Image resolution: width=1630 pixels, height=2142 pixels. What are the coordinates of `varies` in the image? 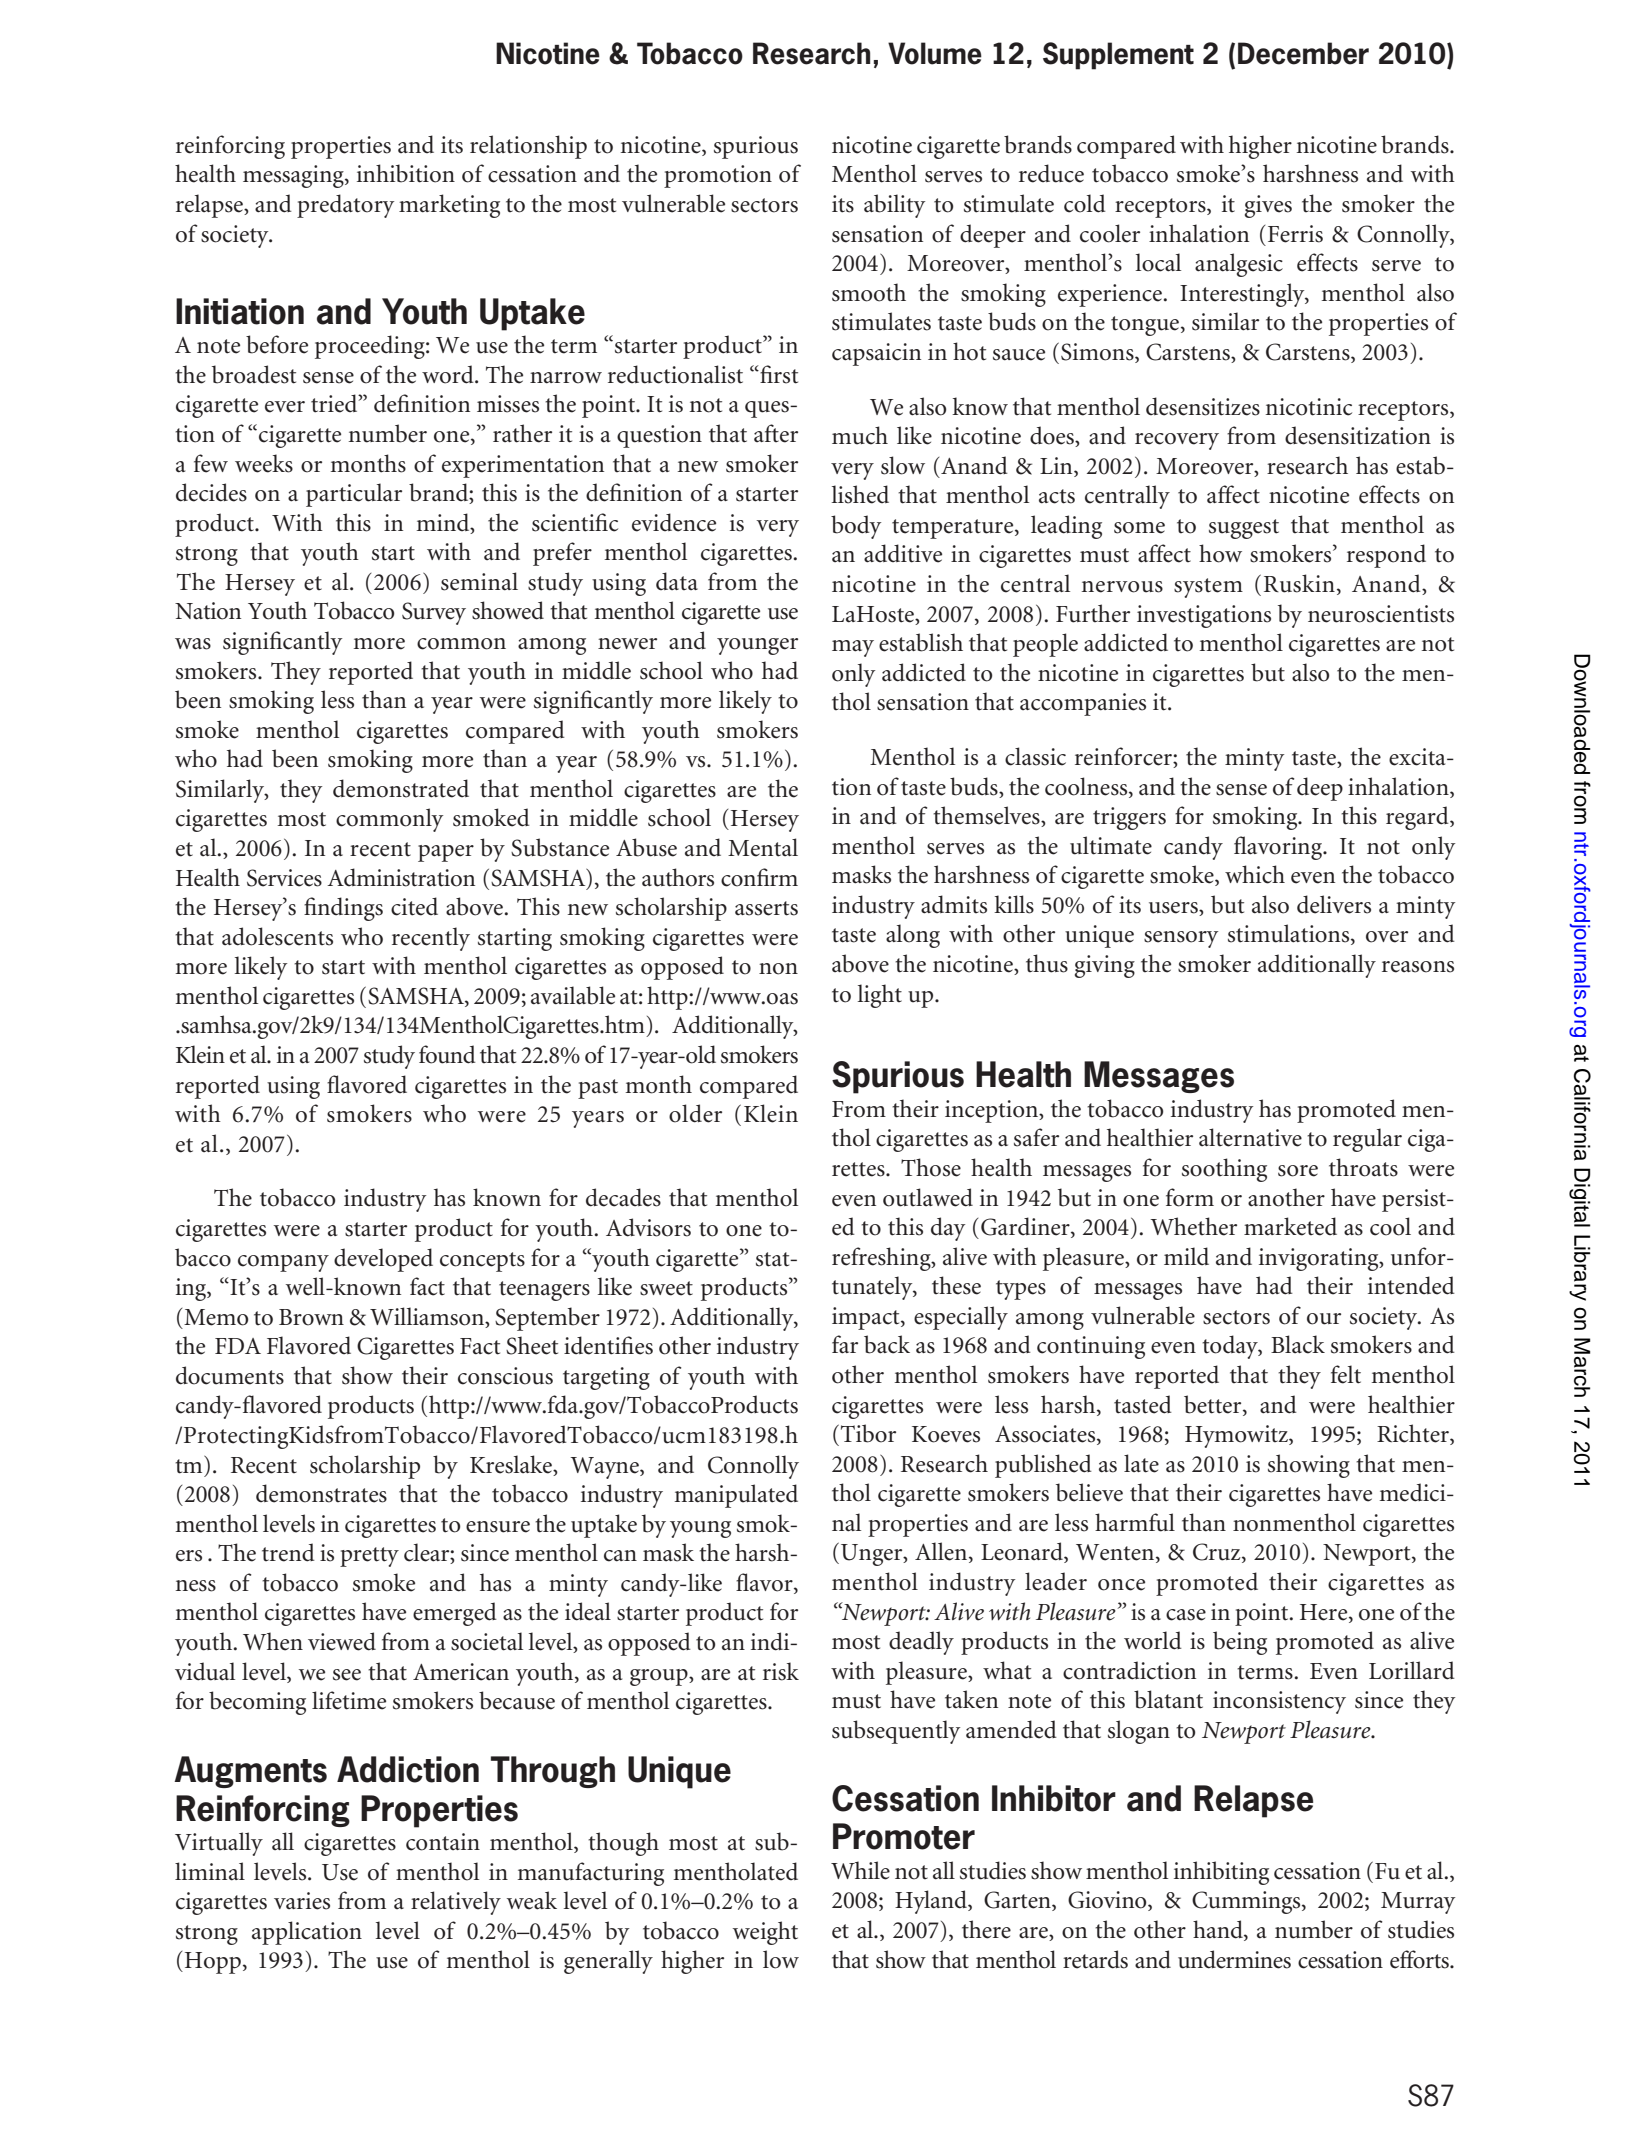 It's located at (302, 1901).
